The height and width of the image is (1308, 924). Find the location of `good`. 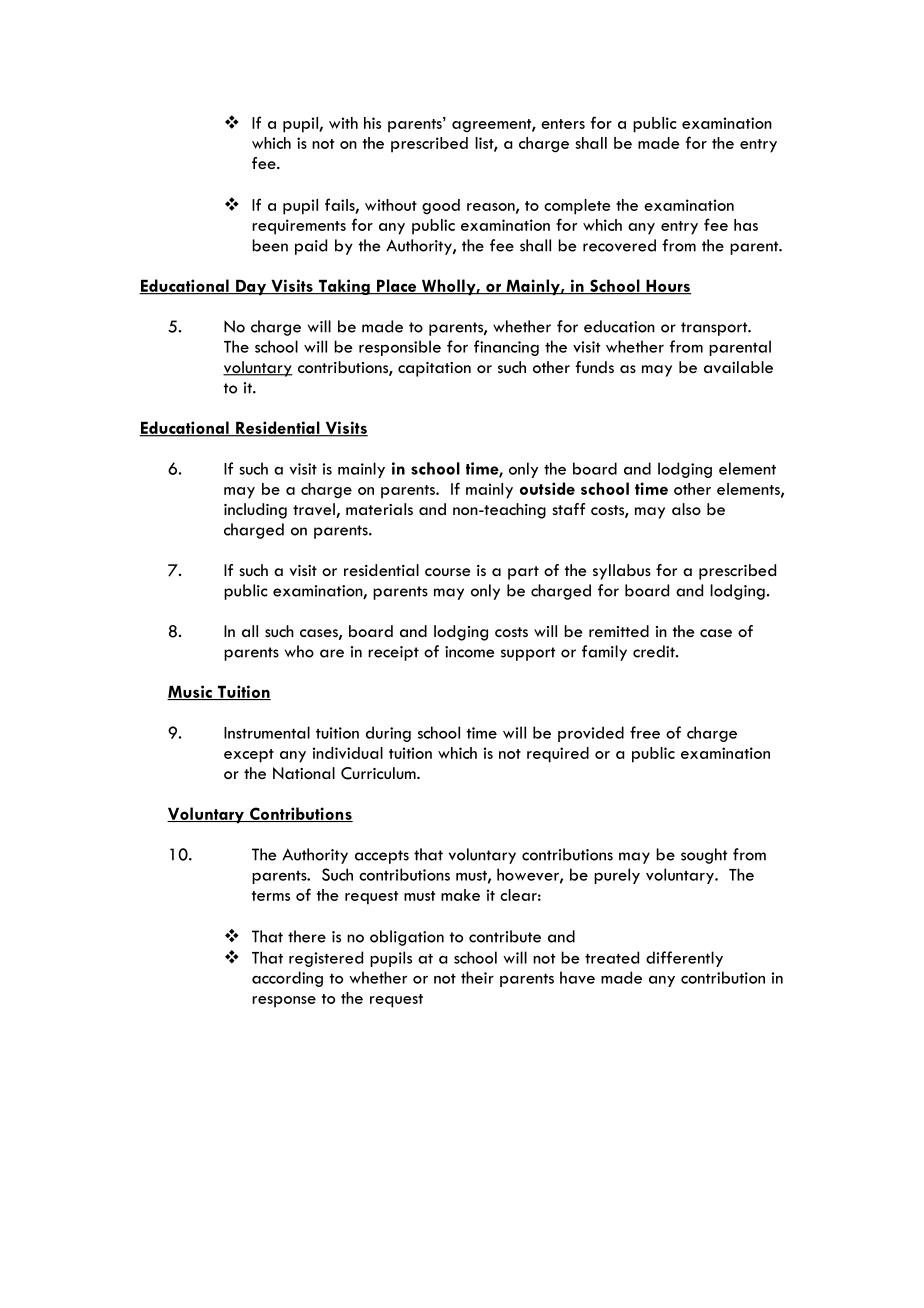

good is located at coordinates (441, 207).
